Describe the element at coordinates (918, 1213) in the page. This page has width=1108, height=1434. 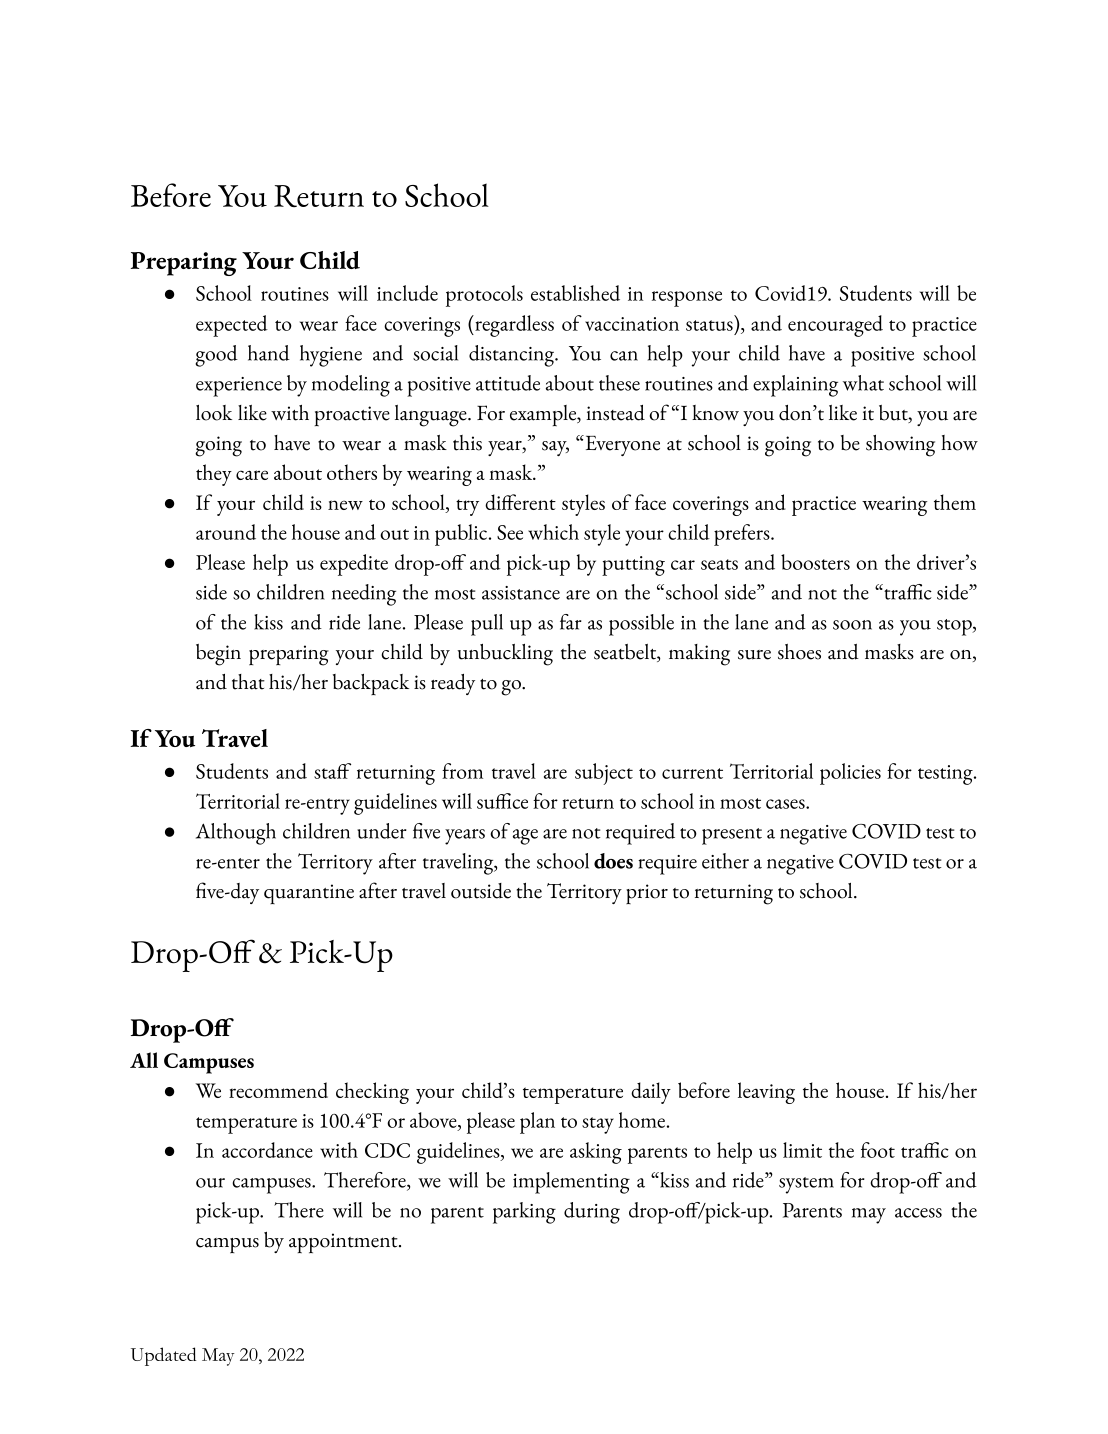
I see `access` at that location.
